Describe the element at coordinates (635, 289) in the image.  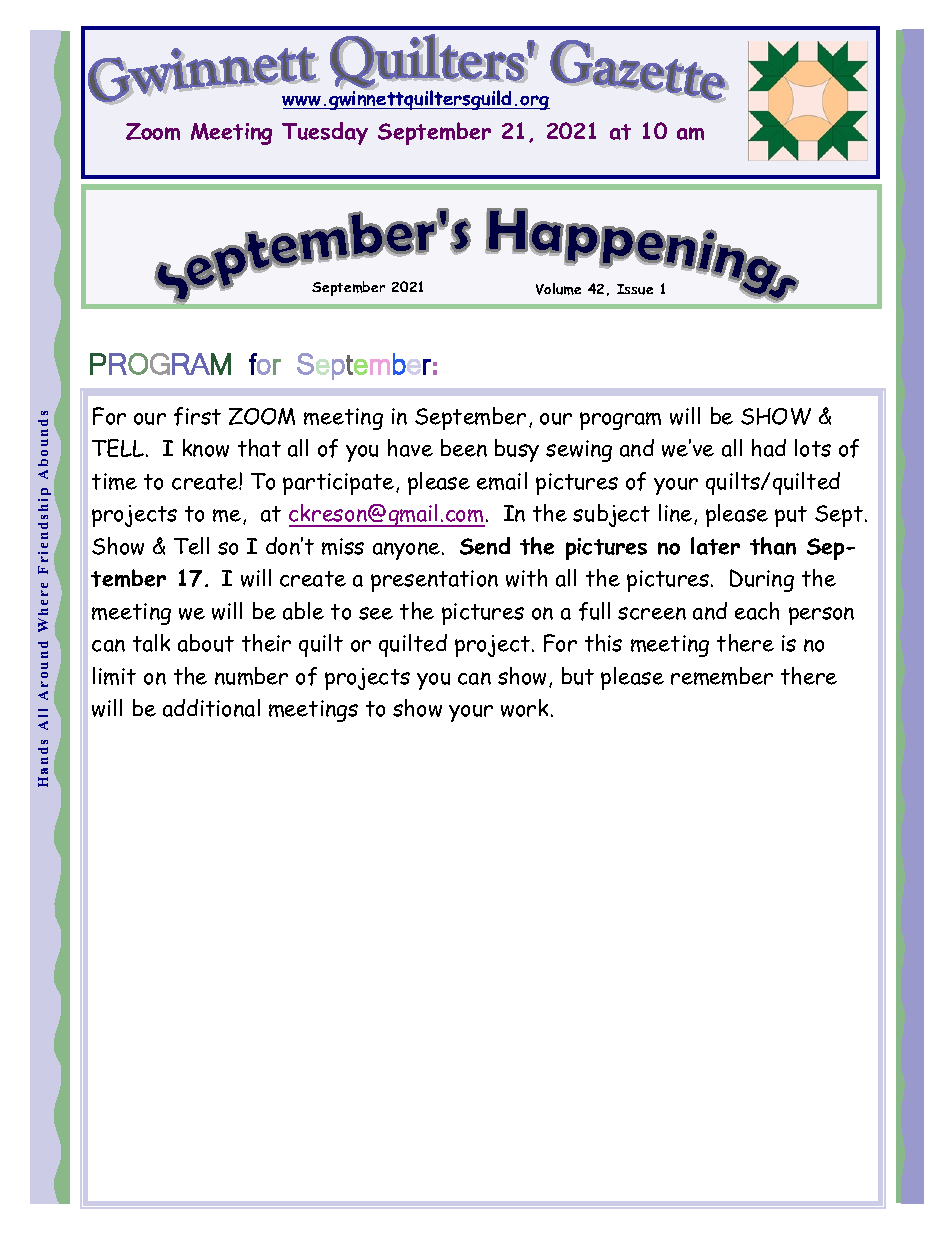
I see `Issue` at that location.
